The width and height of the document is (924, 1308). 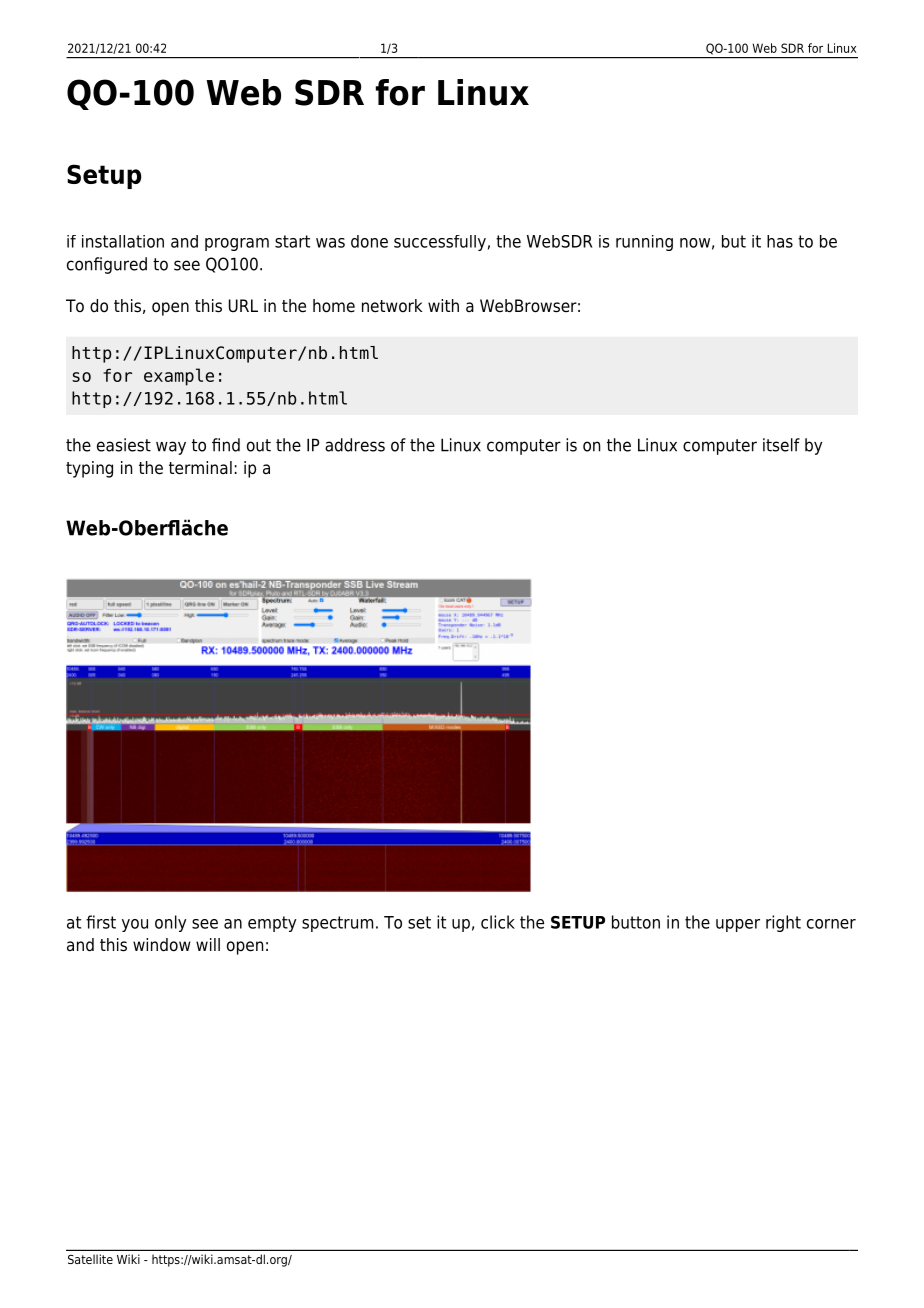 What do you see at coordinates (440, 243) in the document?
I see `successfully` at bounding box center [440, 243].
